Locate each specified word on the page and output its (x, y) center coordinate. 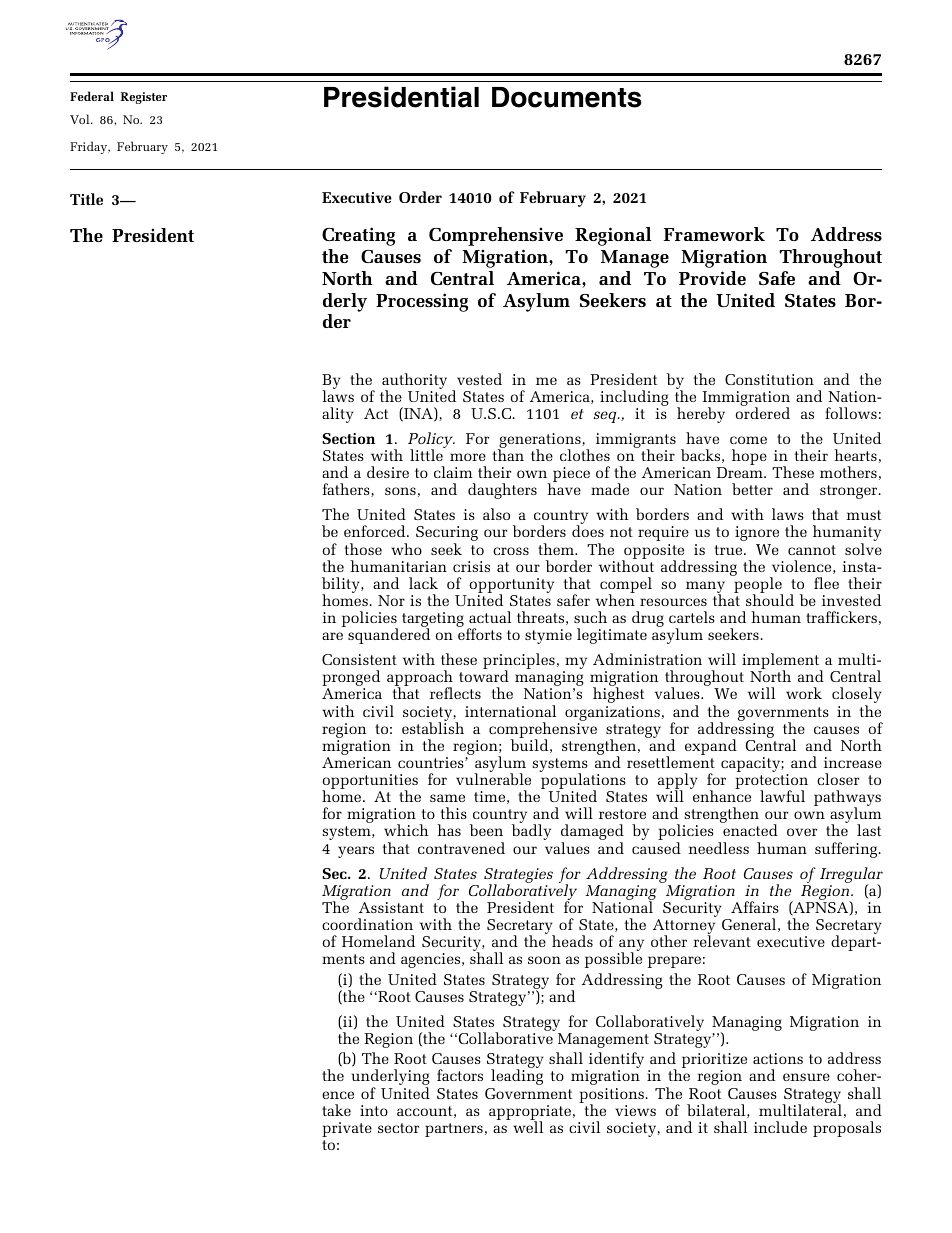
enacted (750, 830)
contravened (461, 848)
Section (348, 438)
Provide (712, 278)
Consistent (359, 659)
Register (143, 98)
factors (460, 1075)
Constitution (769, 379)
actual (490, 617)
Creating (358, 236)
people (757, 585)
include (780, 1127)
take (336, 1110)
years (356, 852)
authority (414, 382)
